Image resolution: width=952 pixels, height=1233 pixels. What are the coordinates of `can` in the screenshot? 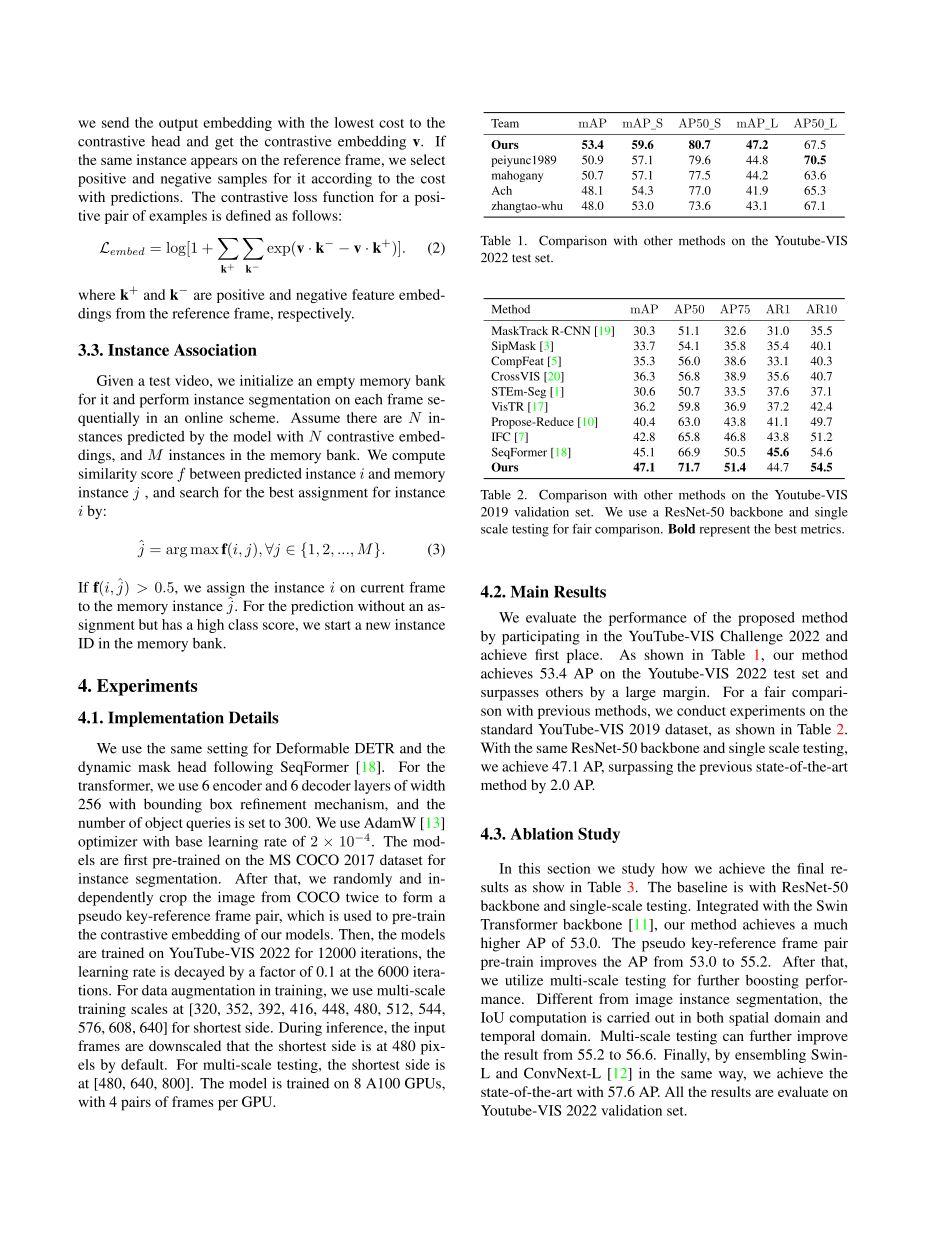 It's located at (733, 1037).
